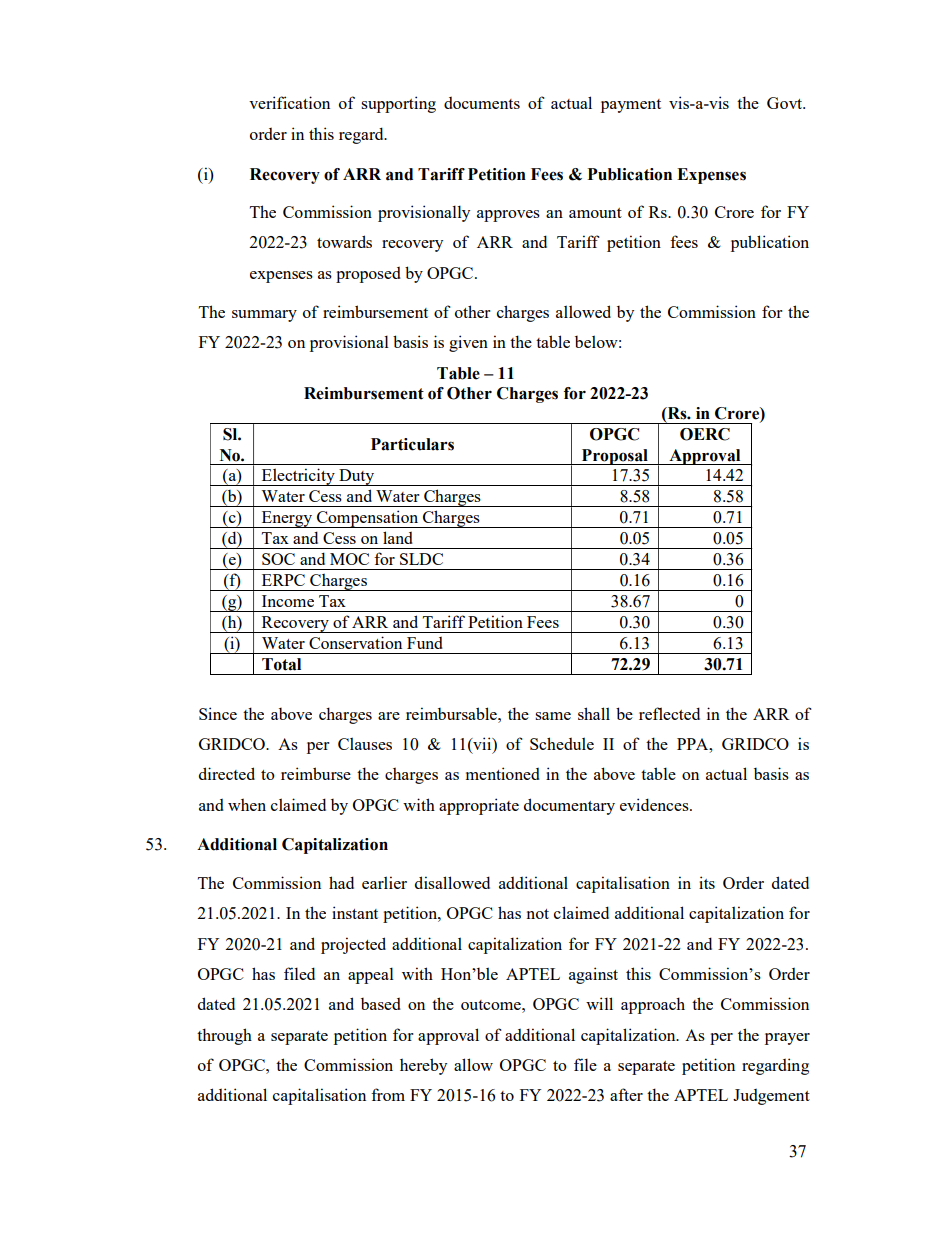  What do you see at coordinates (423, 1066) in the document?
I see `hereby` at bounding box center [423, 1066].
